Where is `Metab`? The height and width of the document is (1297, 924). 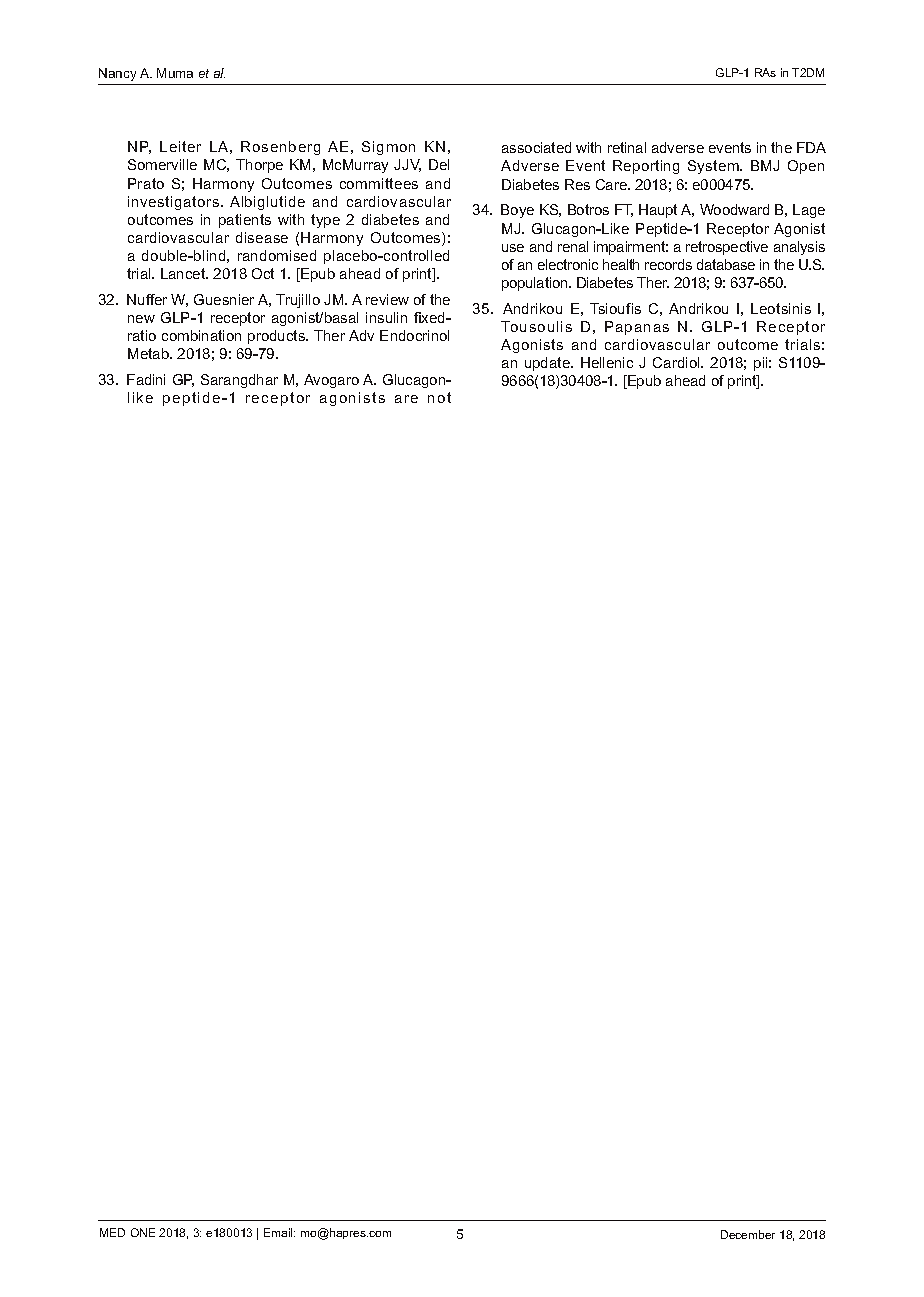
Metab is located at coordinates (149, 353).
